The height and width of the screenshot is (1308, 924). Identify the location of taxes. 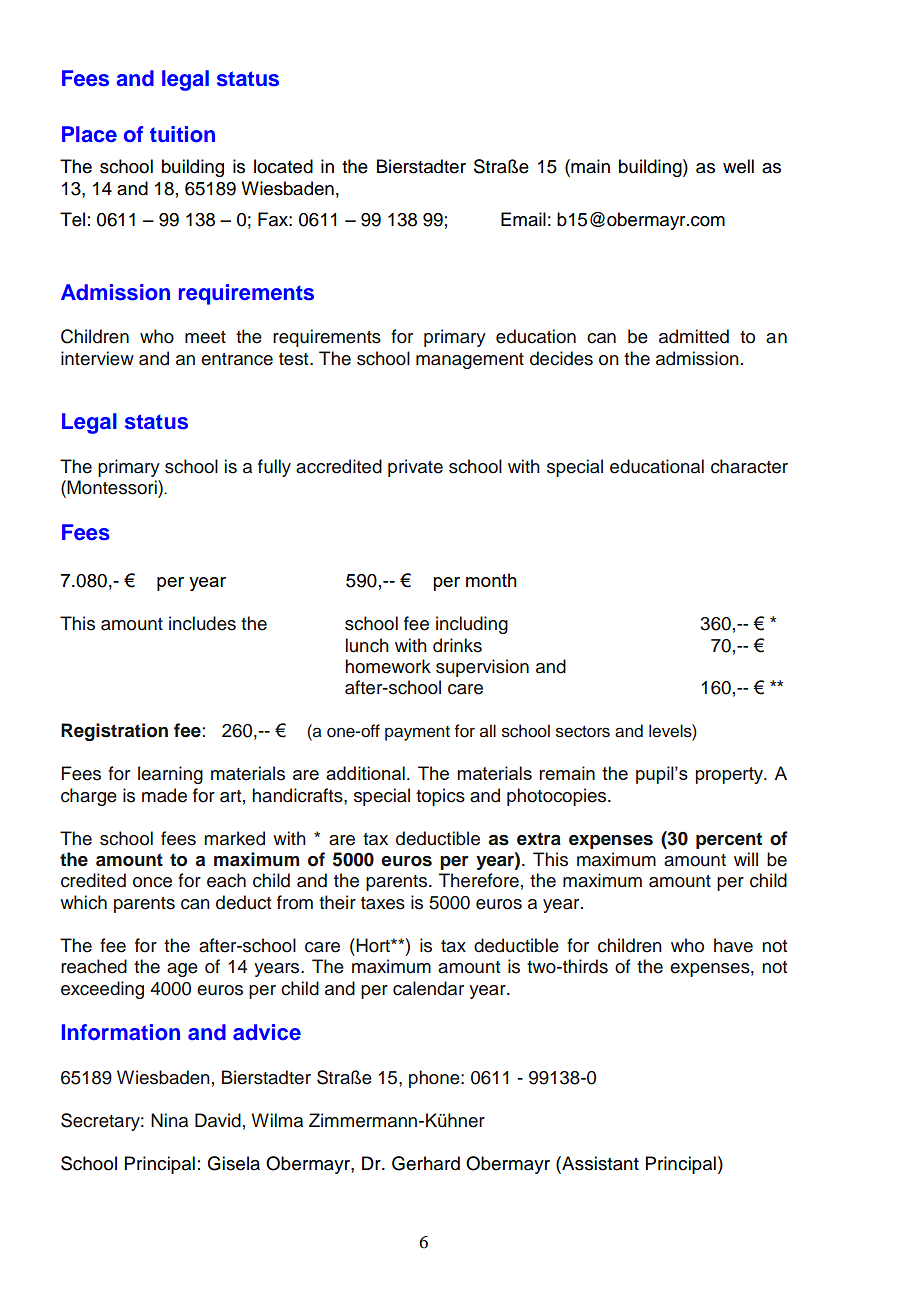
(383, 903).
